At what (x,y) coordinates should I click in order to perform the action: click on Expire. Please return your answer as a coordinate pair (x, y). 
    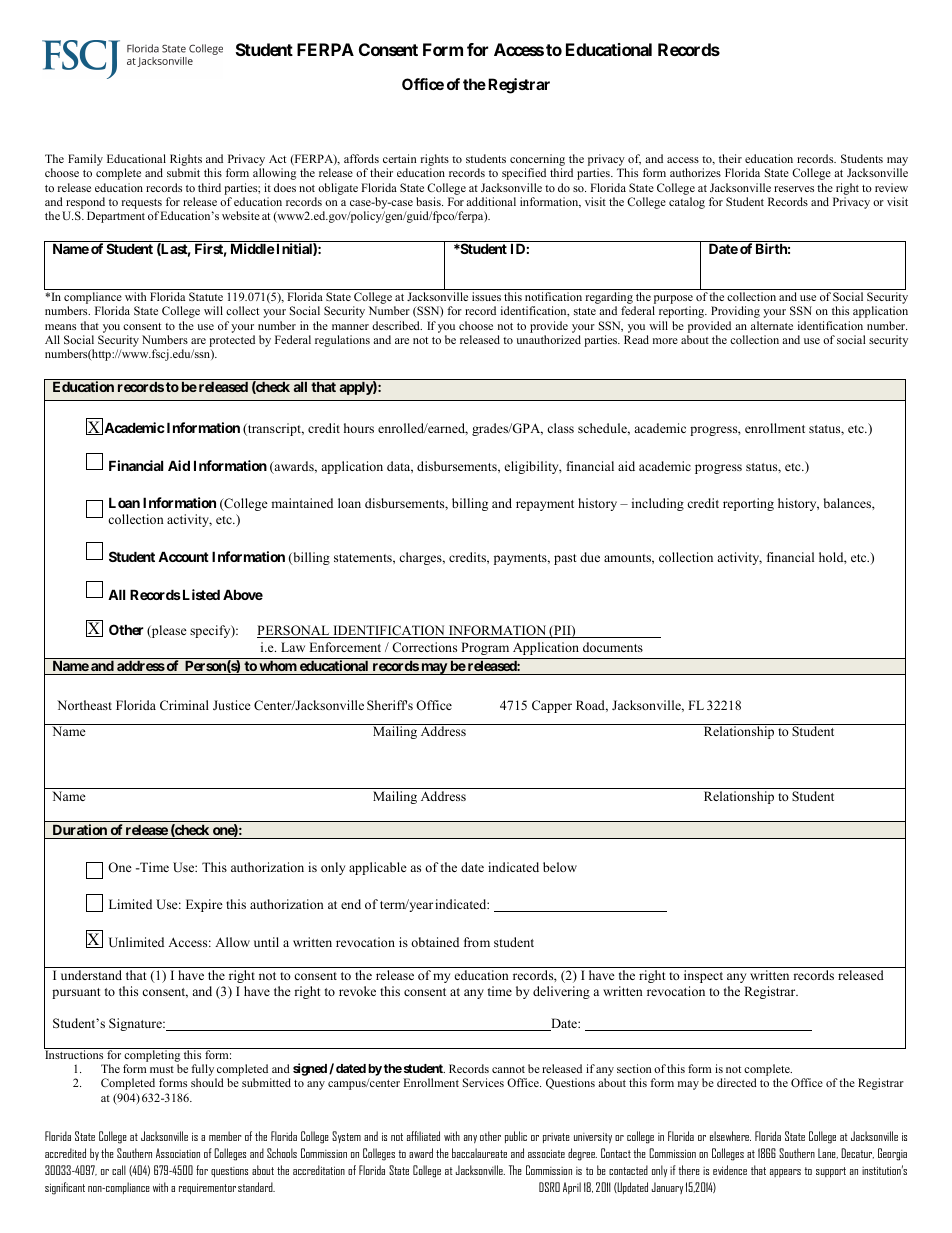
    Looking at the image, I should click on (204, 905).
